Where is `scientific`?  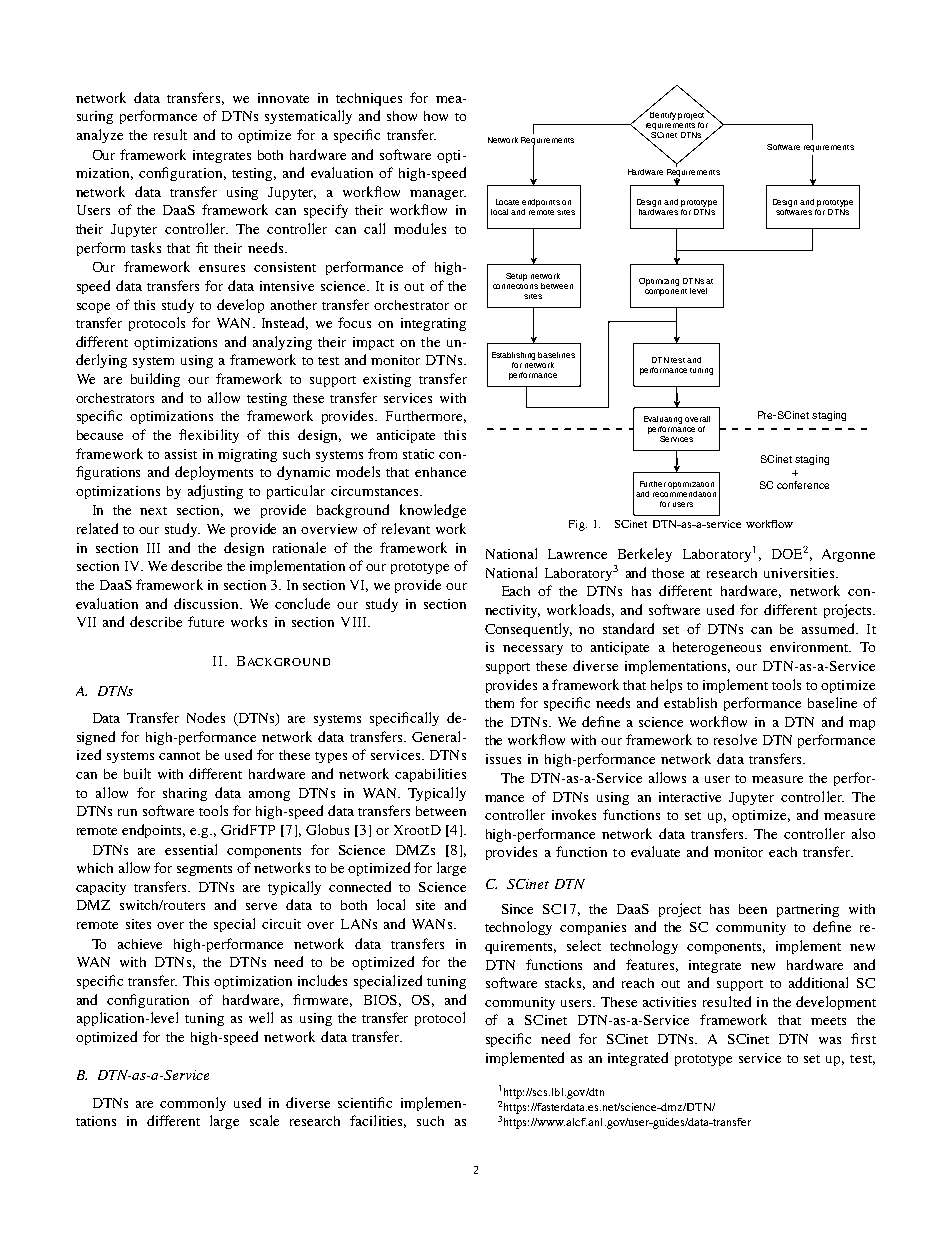
scientific is located at coordinates (365, 1102).
